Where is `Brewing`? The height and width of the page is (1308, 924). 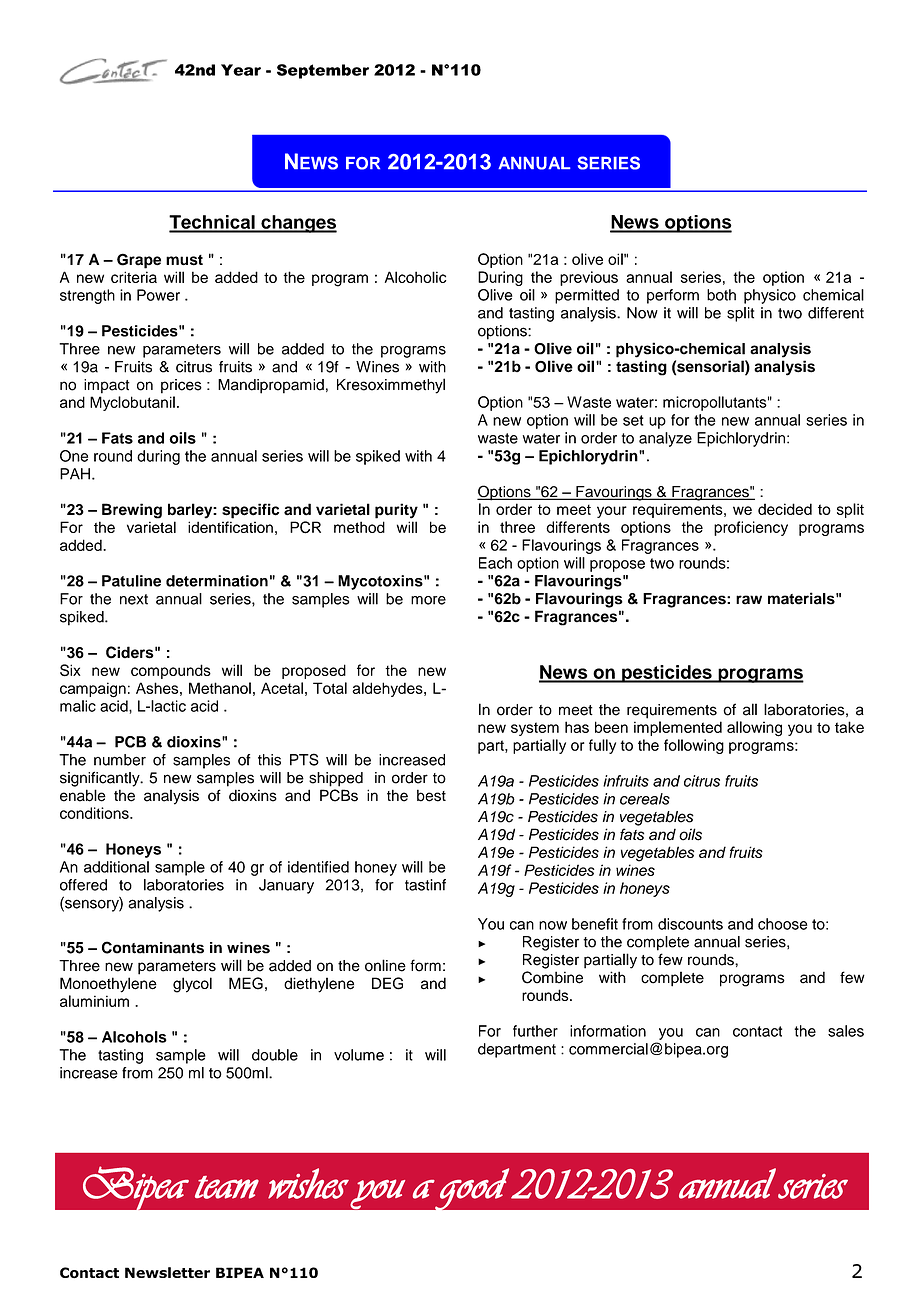 Brewing is located at coordinates (132, 511).
